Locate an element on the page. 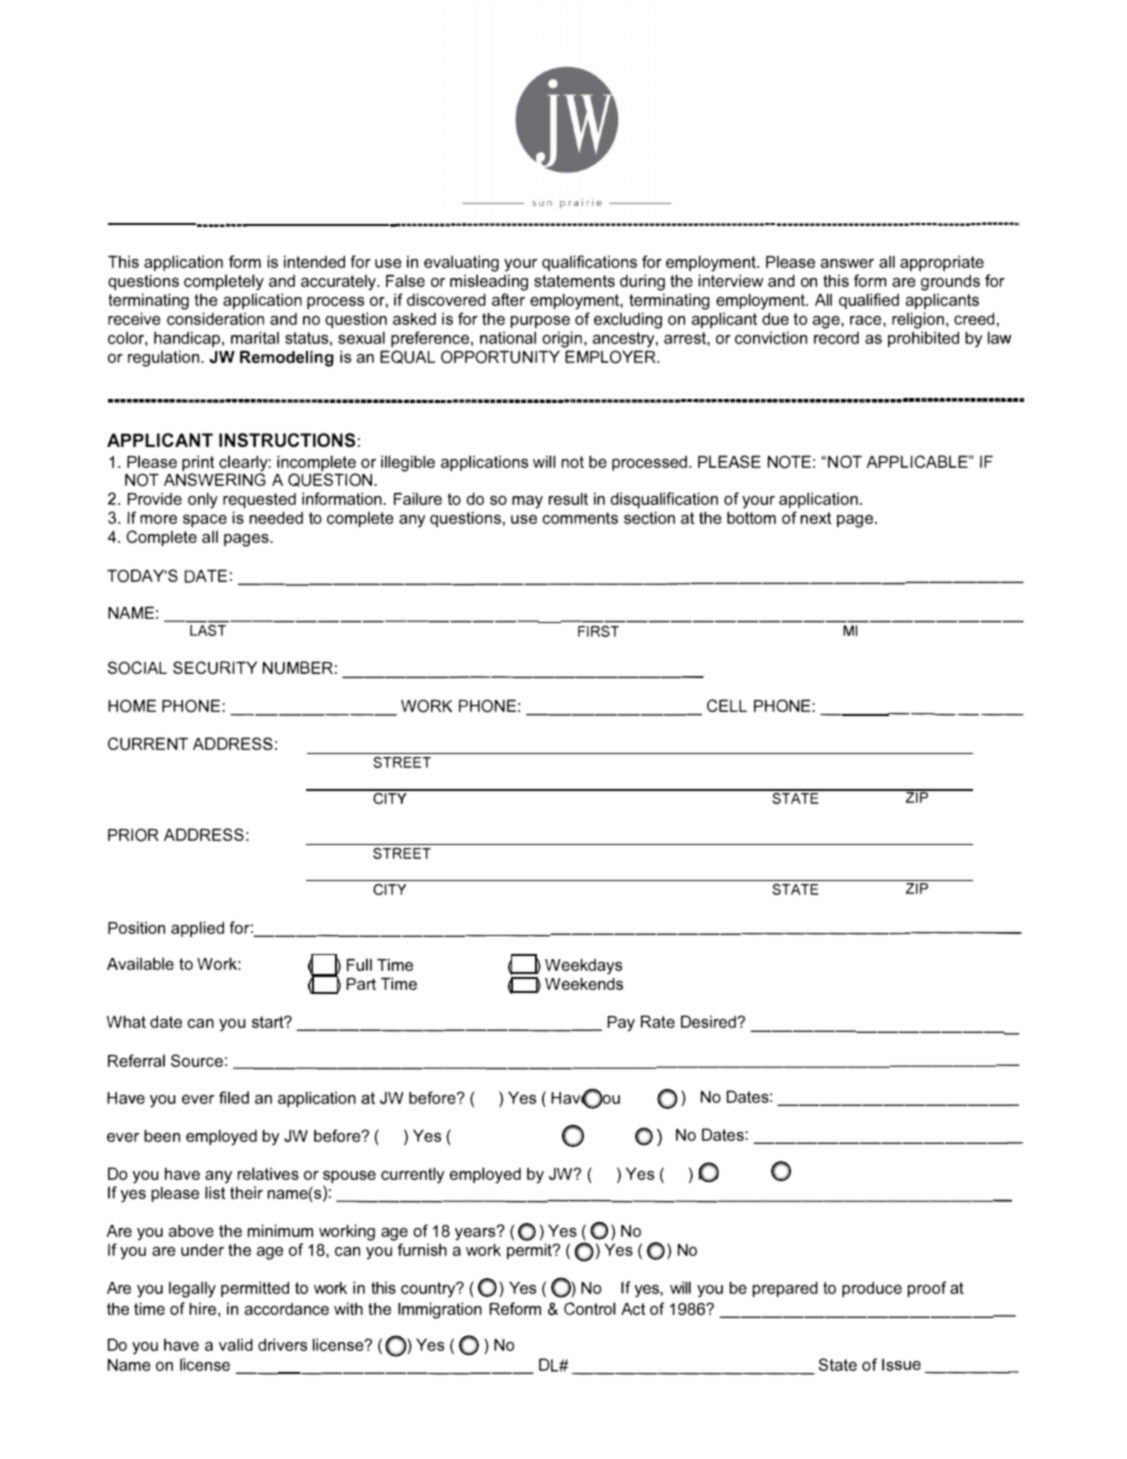 The height and width of the document is (1459, 1127). Weekends is located at coordinates (584, 983).
